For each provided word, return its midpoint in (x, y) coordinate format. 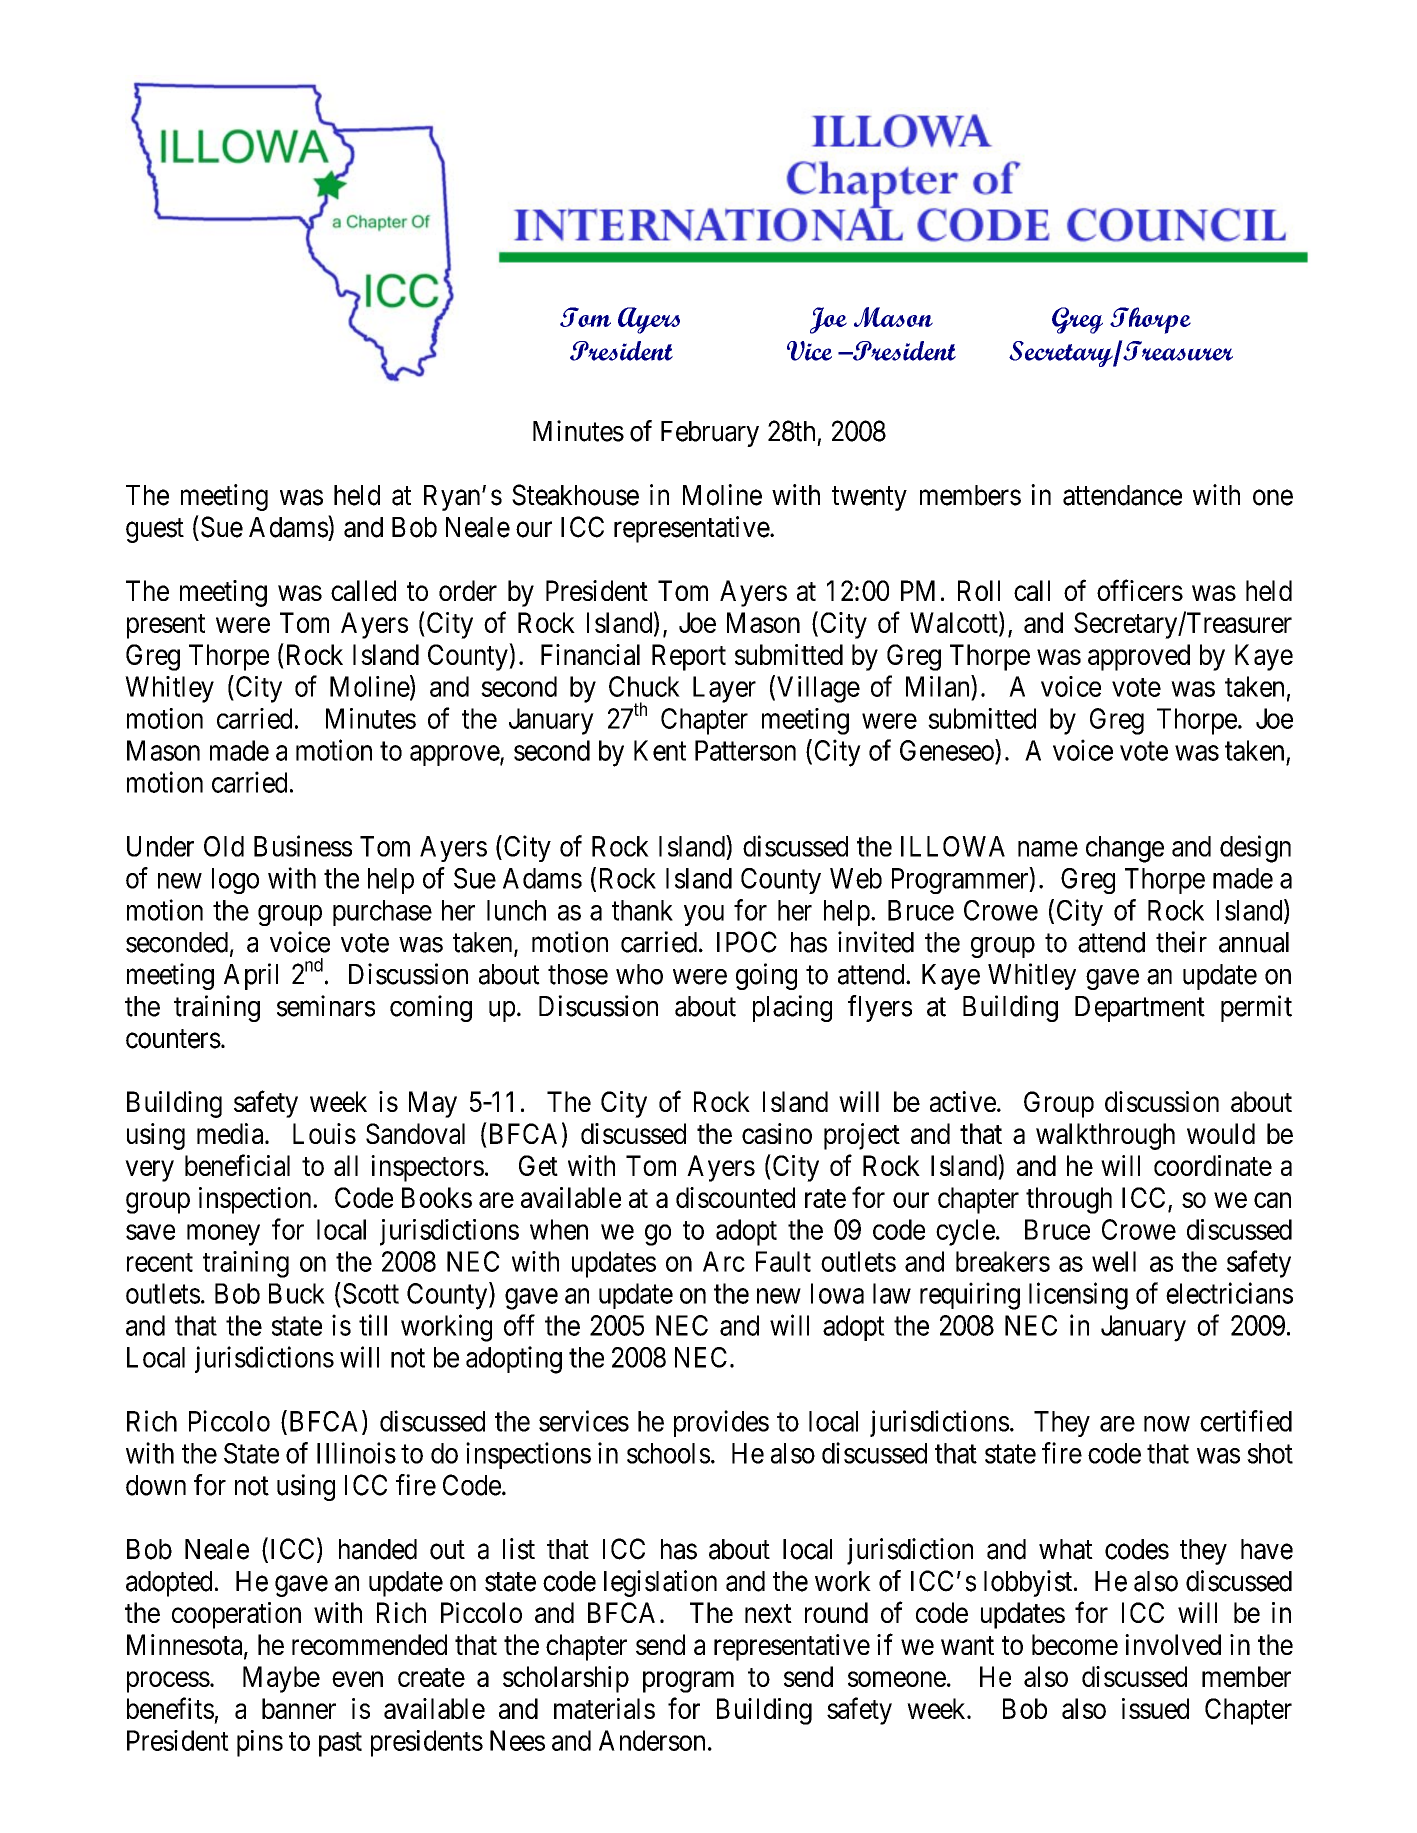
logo (235, 881)
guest (155, 530)
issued (1155, 1708)
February (710, 434)
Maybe (281, 1679)
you (704, 915)
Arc (724, 1261)
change (1125, 849)
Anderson (652, 1740)
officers (1140, 590)
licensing (1078, 1296)
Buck (297, 1293)
